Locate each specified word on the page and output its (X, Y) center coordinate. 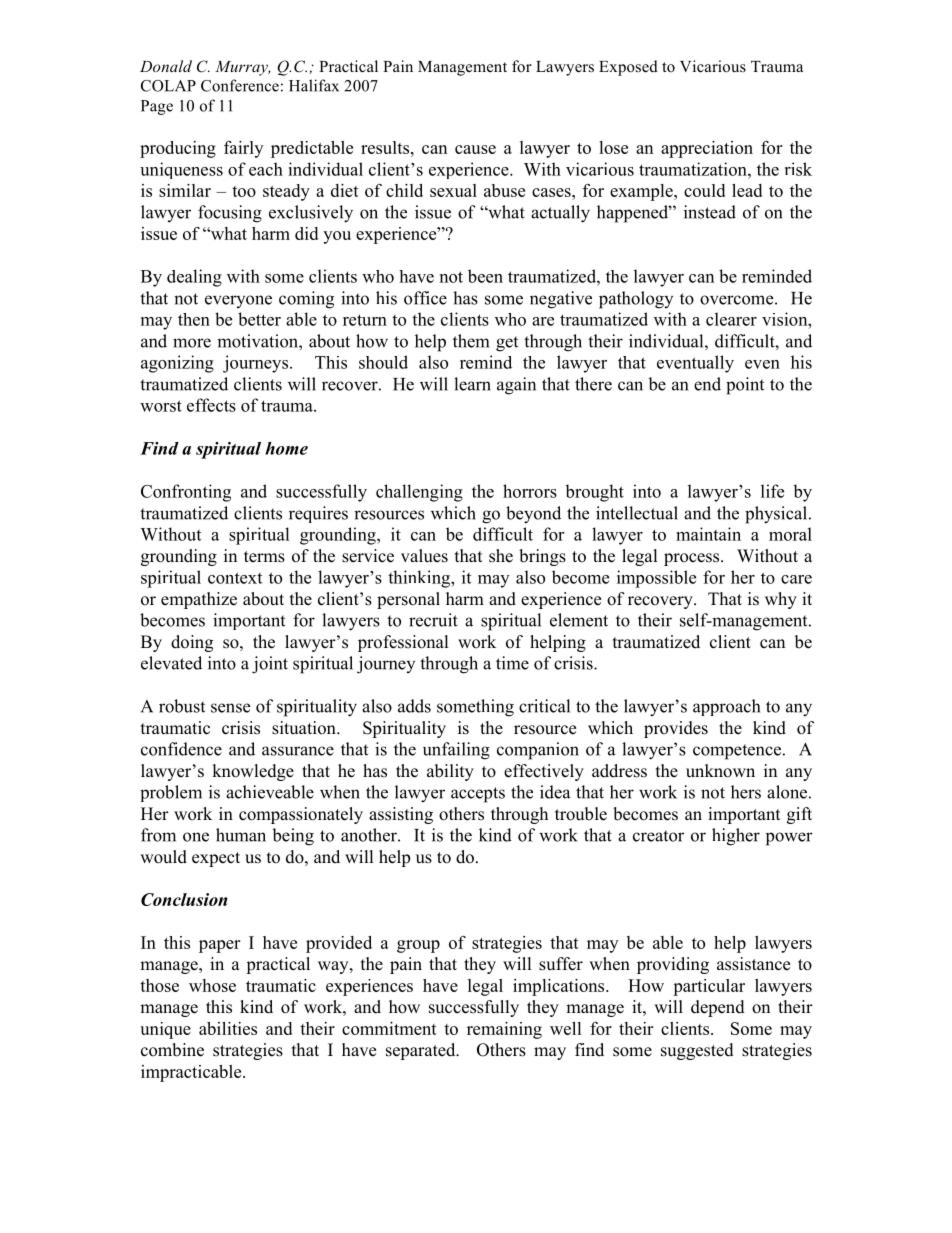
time (512, 663)
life (772, 491)
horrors (530, 491)
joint (270, 665)
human (241, 835)
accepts (478, 795)
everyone (238, 301)
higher (736, 837)
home (286, 448)
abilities (228, 1028)
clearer (731, 319)
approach (726, 707)
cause (475, 149)
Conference (240, 85)
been (485, 276)
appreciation (707, 149)
